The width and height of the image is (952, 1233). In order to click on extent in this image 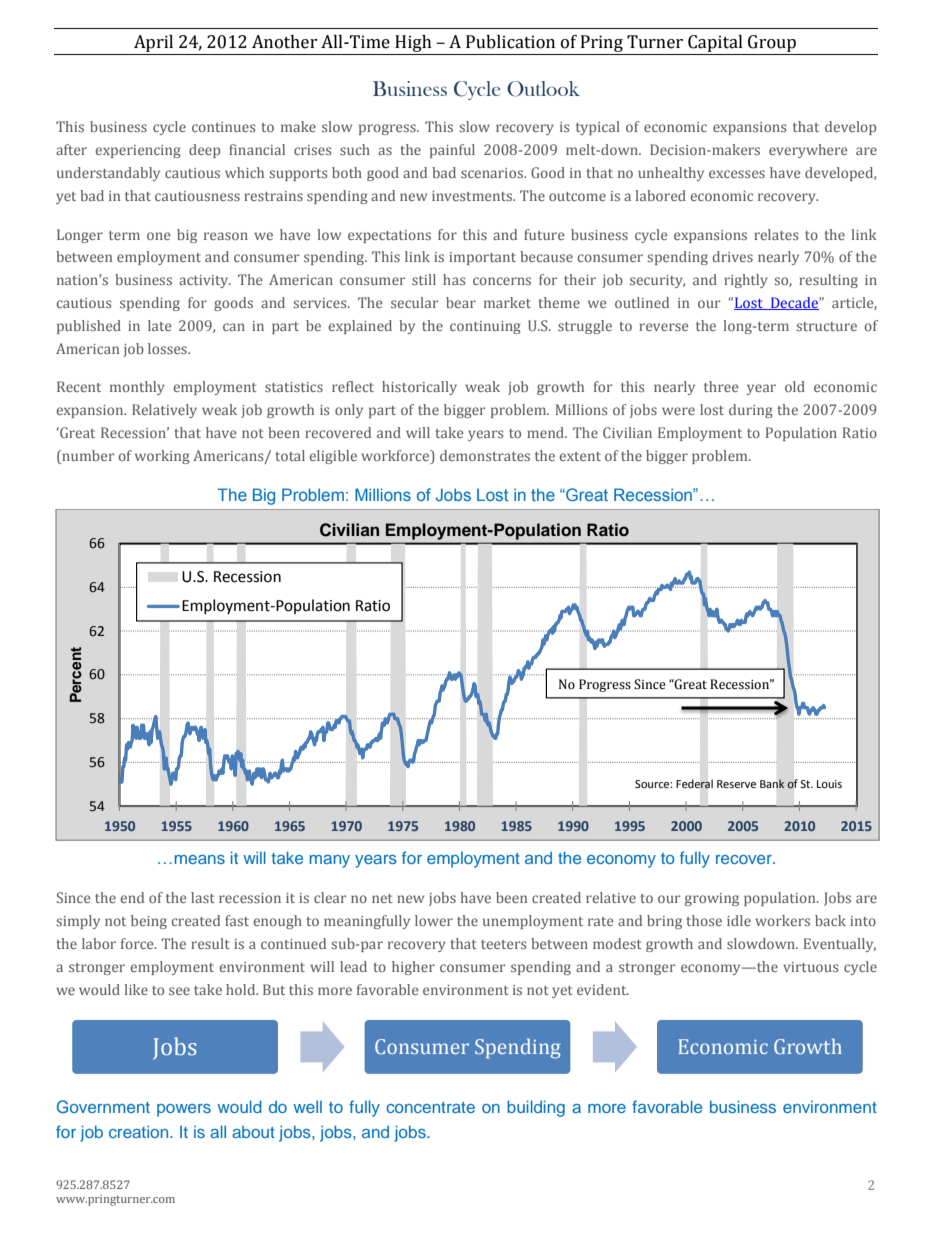, I will do `click(580, 456)`.
